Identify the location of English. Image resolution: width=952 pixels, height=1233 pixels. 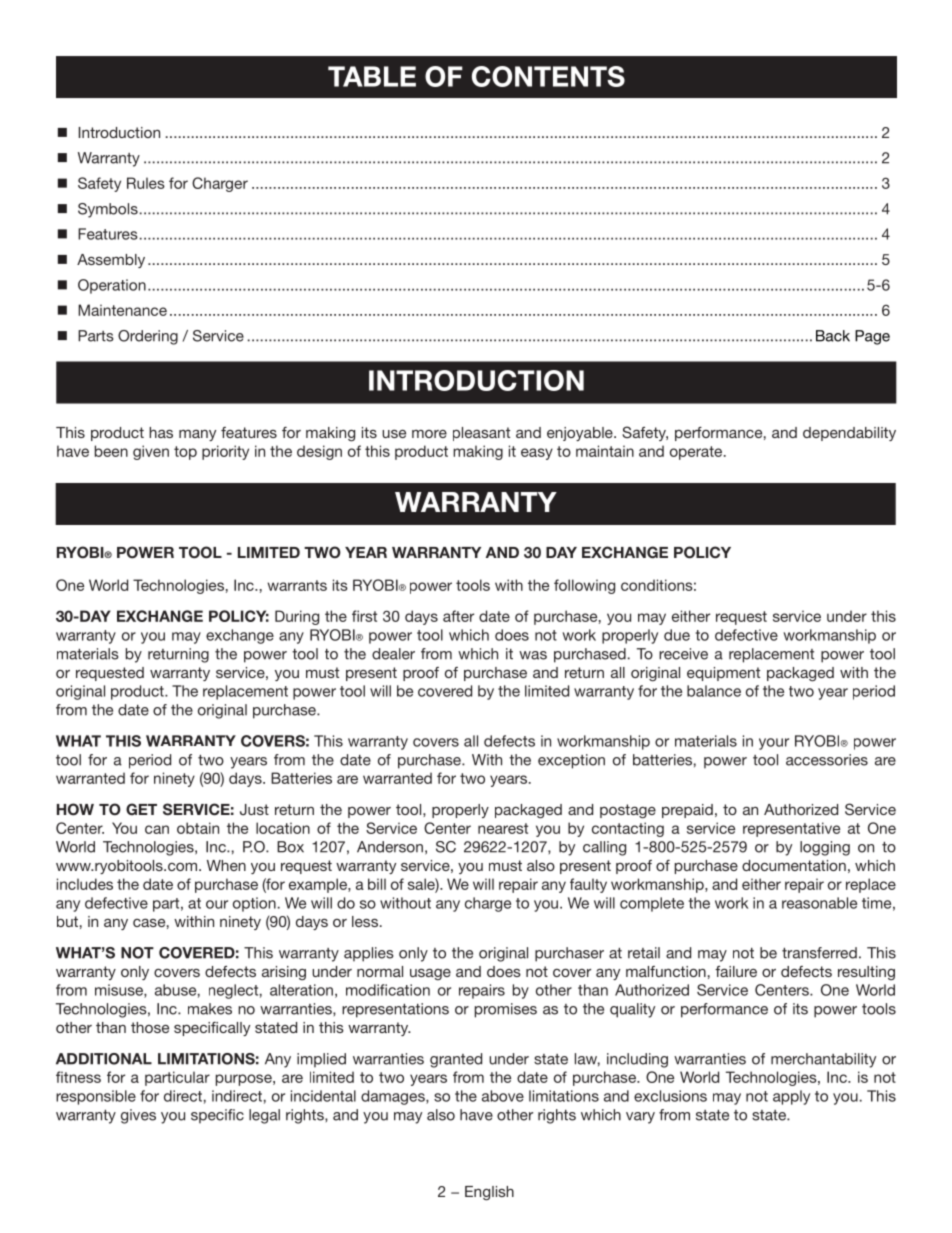
(489, 1193).
